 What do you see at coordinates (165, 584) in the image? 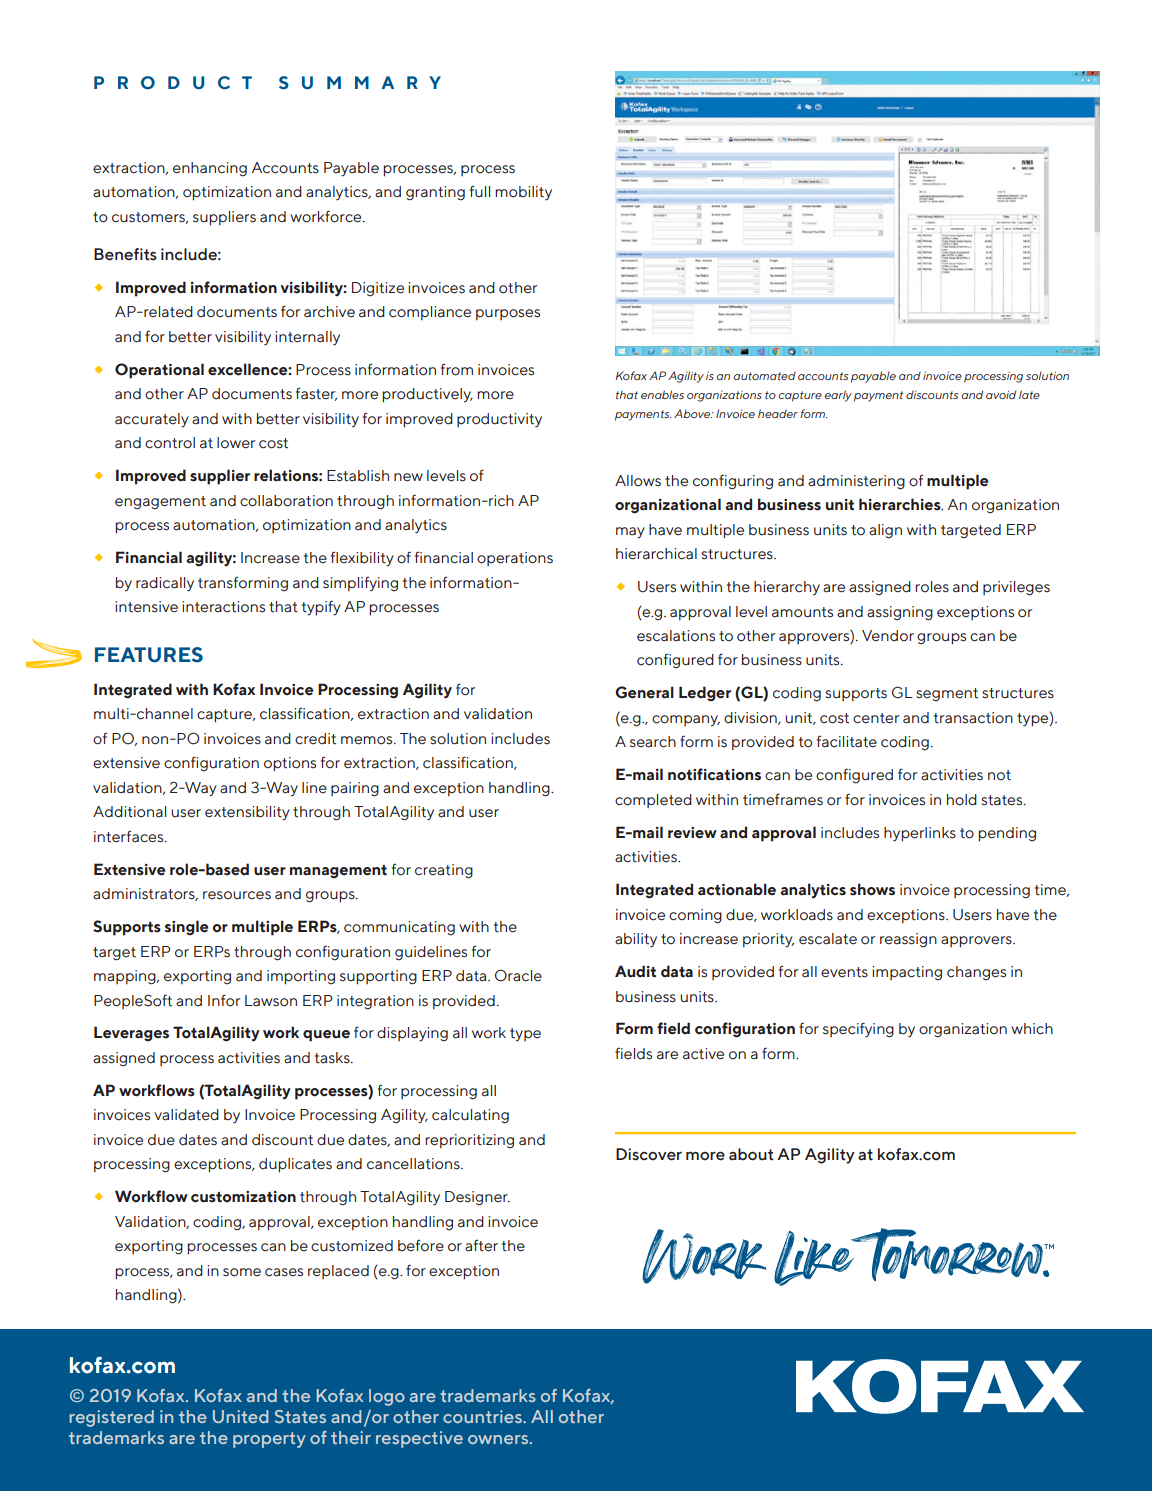
I see `radically` at bounding box center [165, 584].
